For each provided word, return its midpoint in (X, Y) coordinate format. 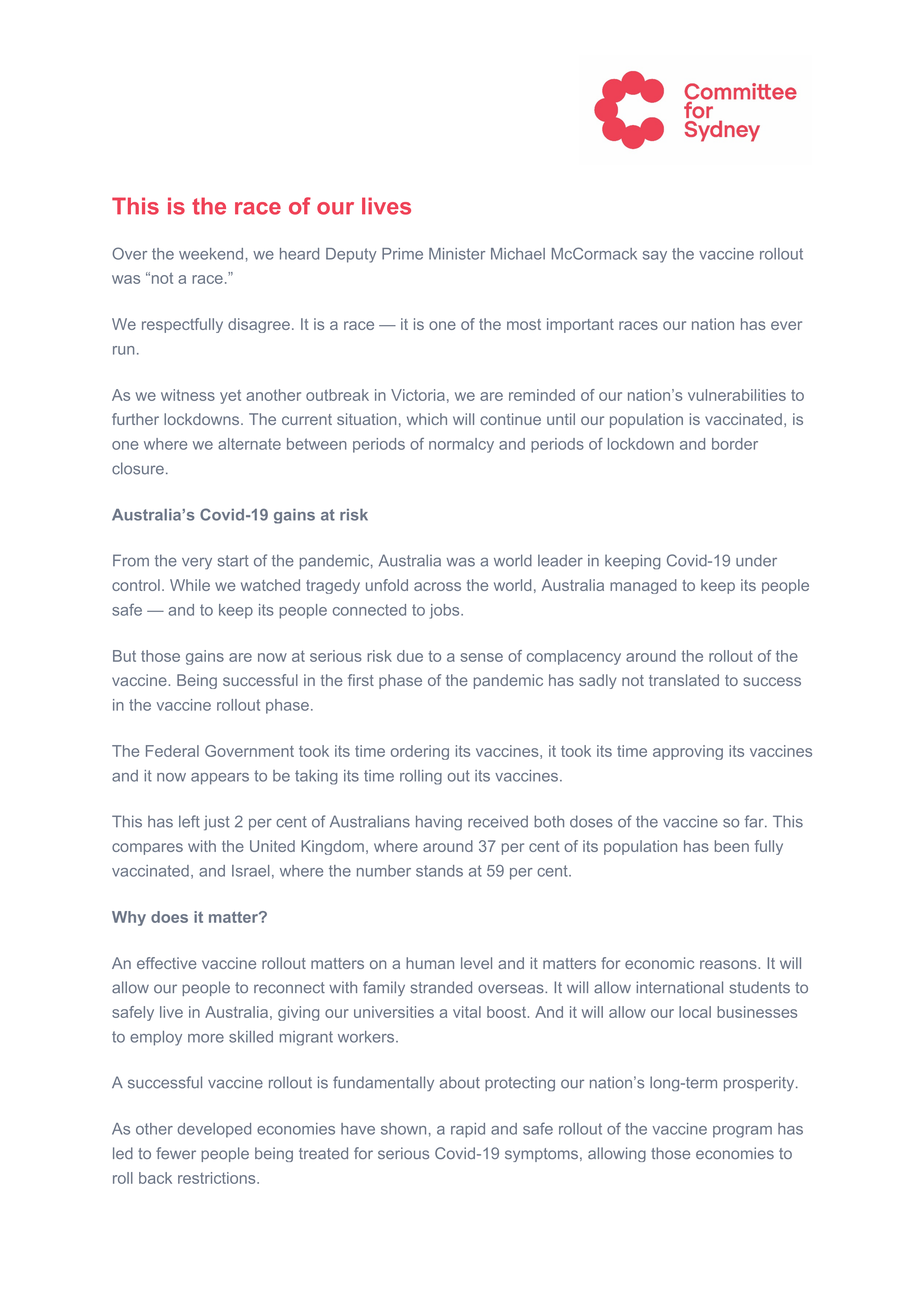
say (655, 257)
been (732, 846)
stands (439, 871)
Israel (251, 871)
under (756, 560)
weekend (211, 254)
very (197, 563)
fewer (176, 1153)
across (437, 586)
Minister (457, 254)
